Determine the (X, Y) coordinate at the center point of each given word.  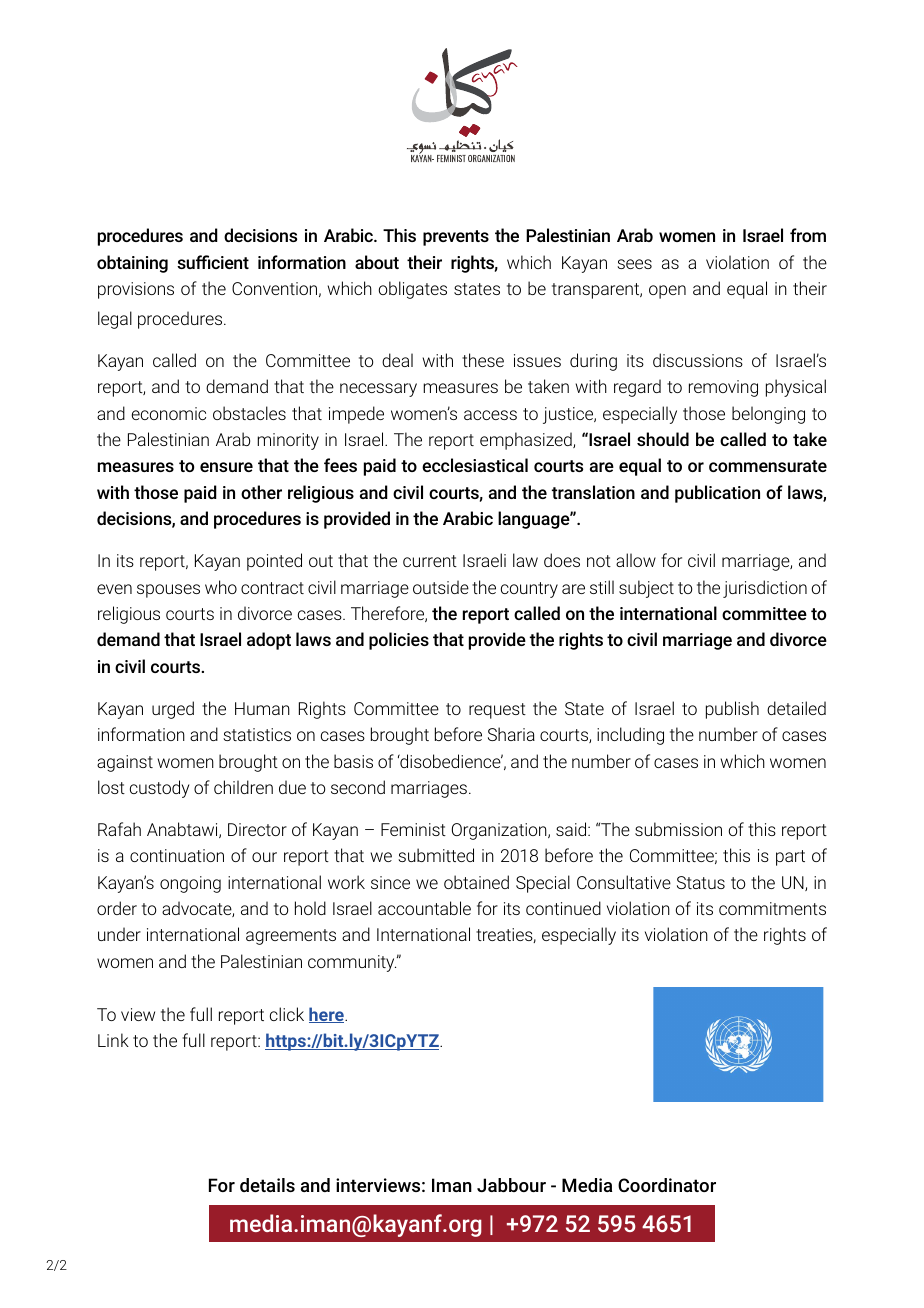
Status (701, 882)
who (221, 587)
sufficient (213, 262)
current (430, 561)
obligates (413, 290)
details (267, 1185)
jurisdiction (765, 589)
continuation (177, 855)
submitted (436, 855)
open (667, 292)
